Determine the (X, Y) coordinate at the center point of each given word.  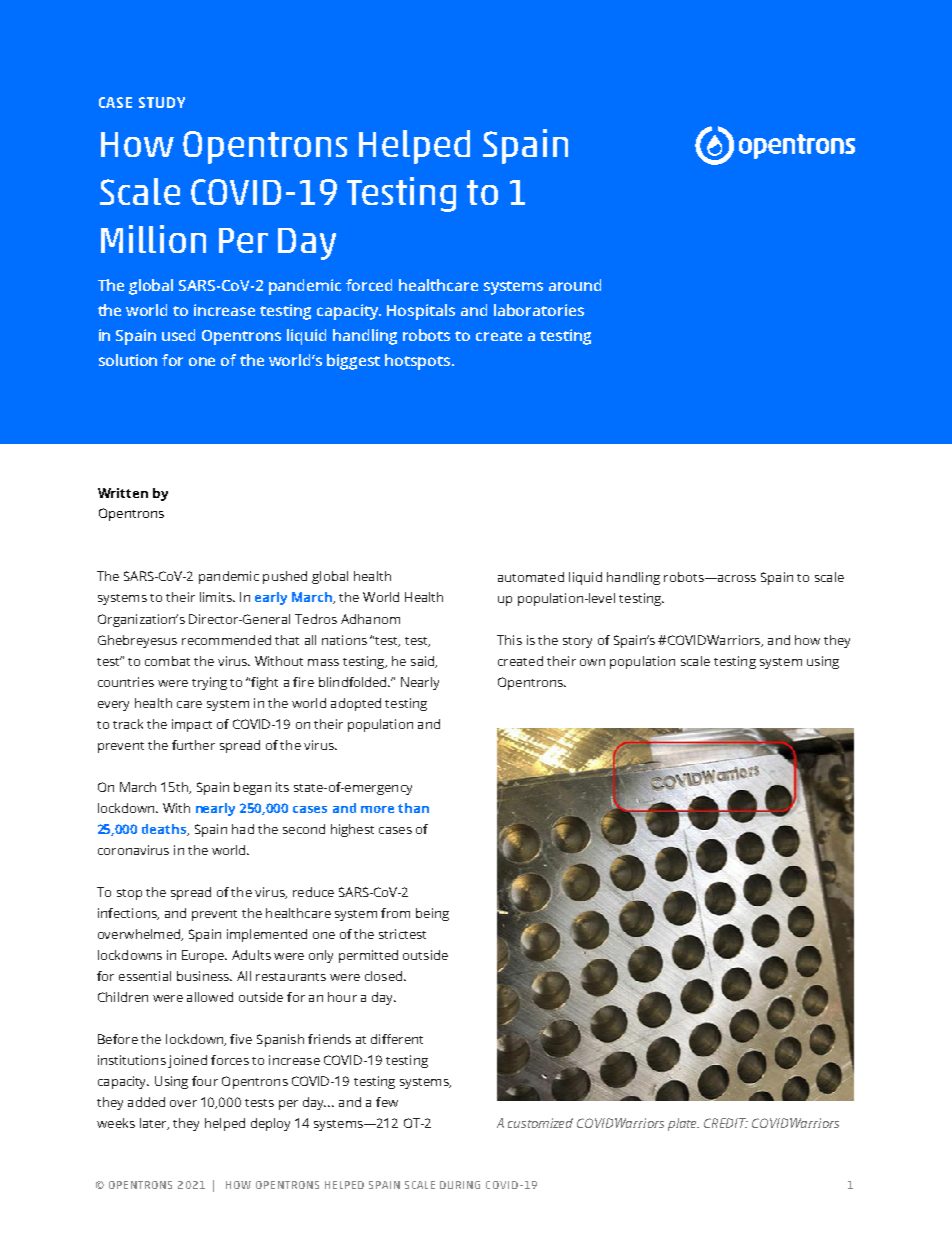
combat (167, 661)
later (154, 1124)
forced (369, 285)
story (577, 642)
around (575, 285)
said (424, 662)
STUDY (162, 102)
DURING (460, 1185)
